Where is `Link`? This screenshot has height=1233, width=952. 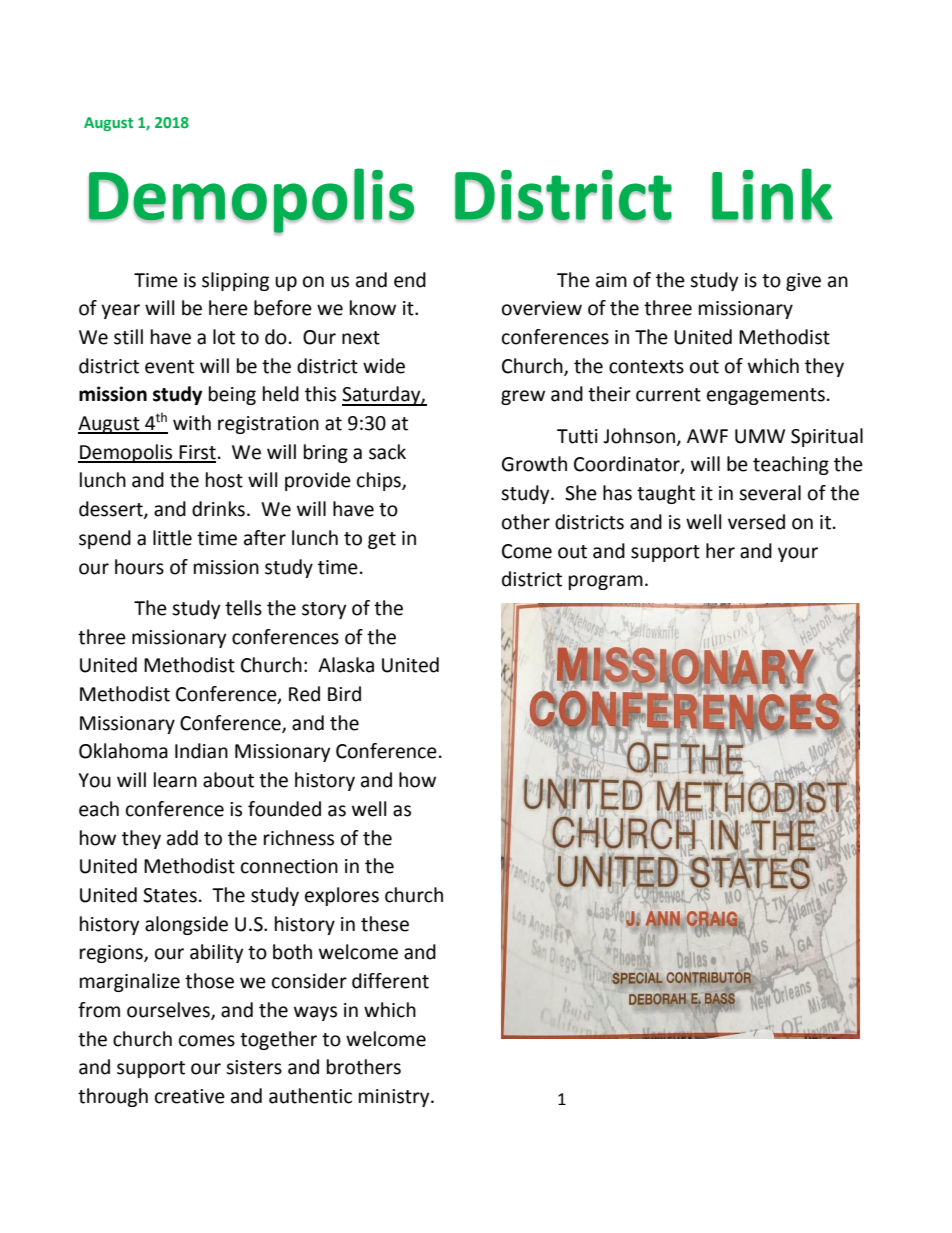 Link is located at coordinates (772, 195).
